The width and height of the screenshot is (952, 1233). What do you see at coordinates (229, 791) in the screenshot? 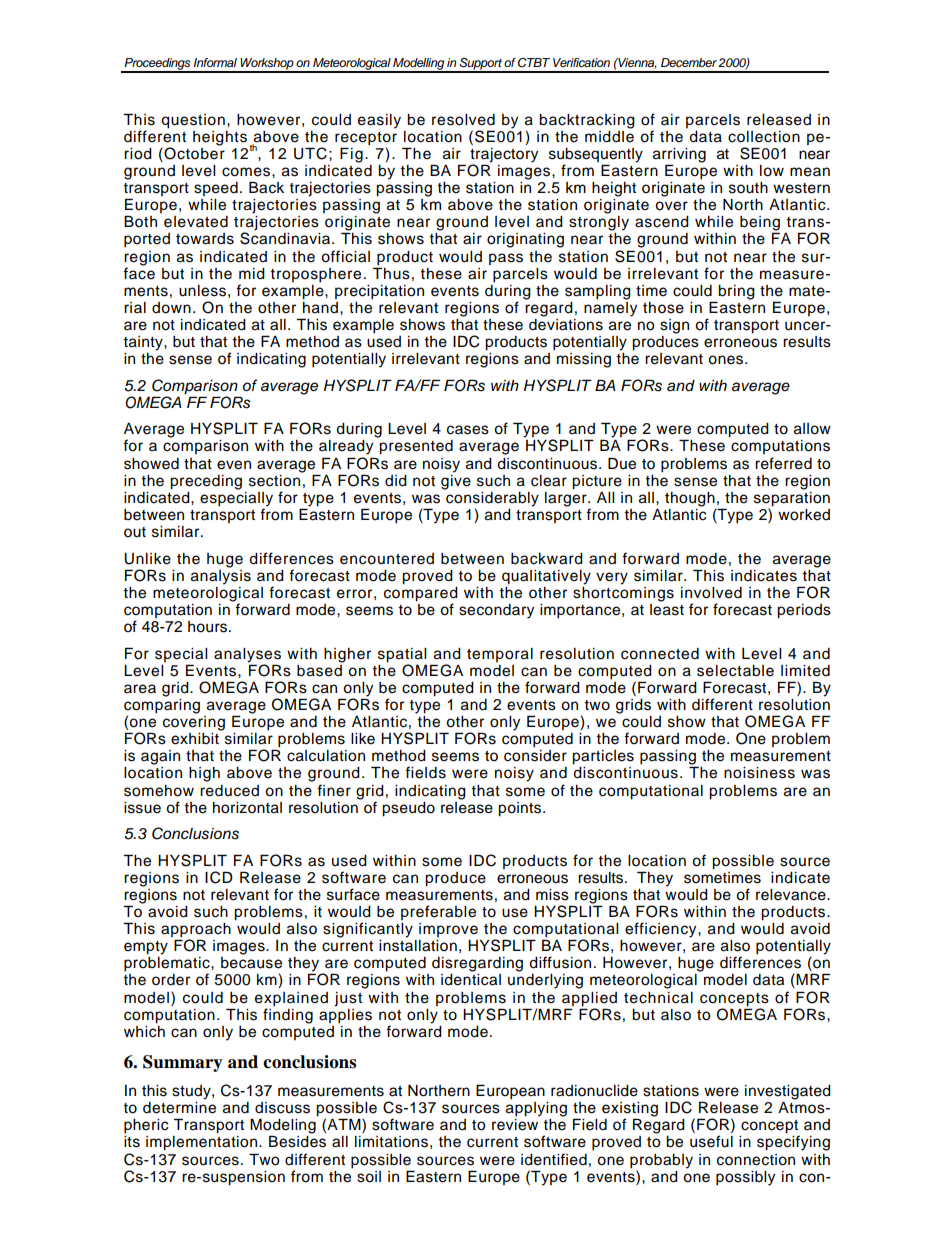
I see `reduced` at bounding box center [229, 791].
